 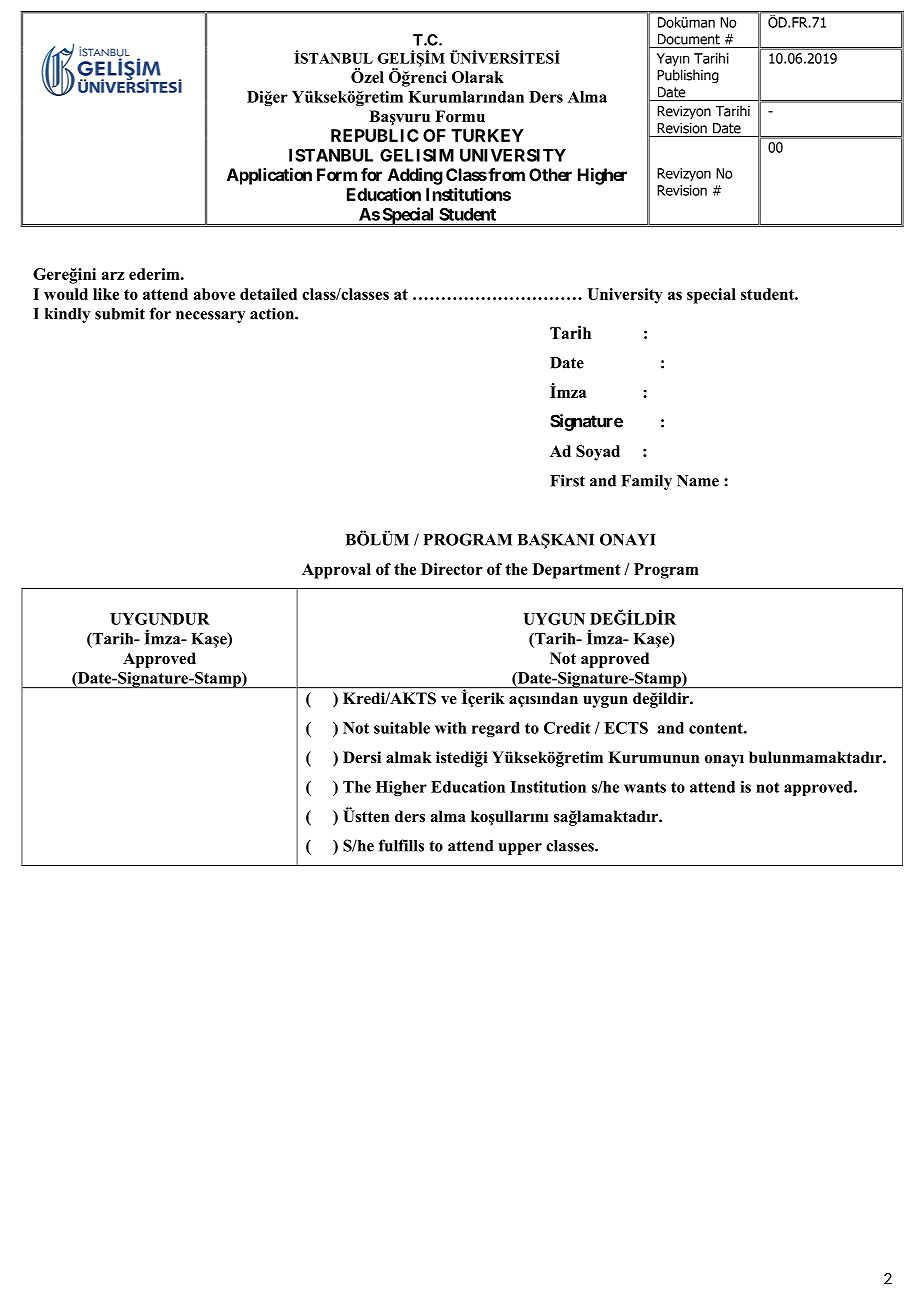 I want to click on Olarak, so click(x=478, y=77).
